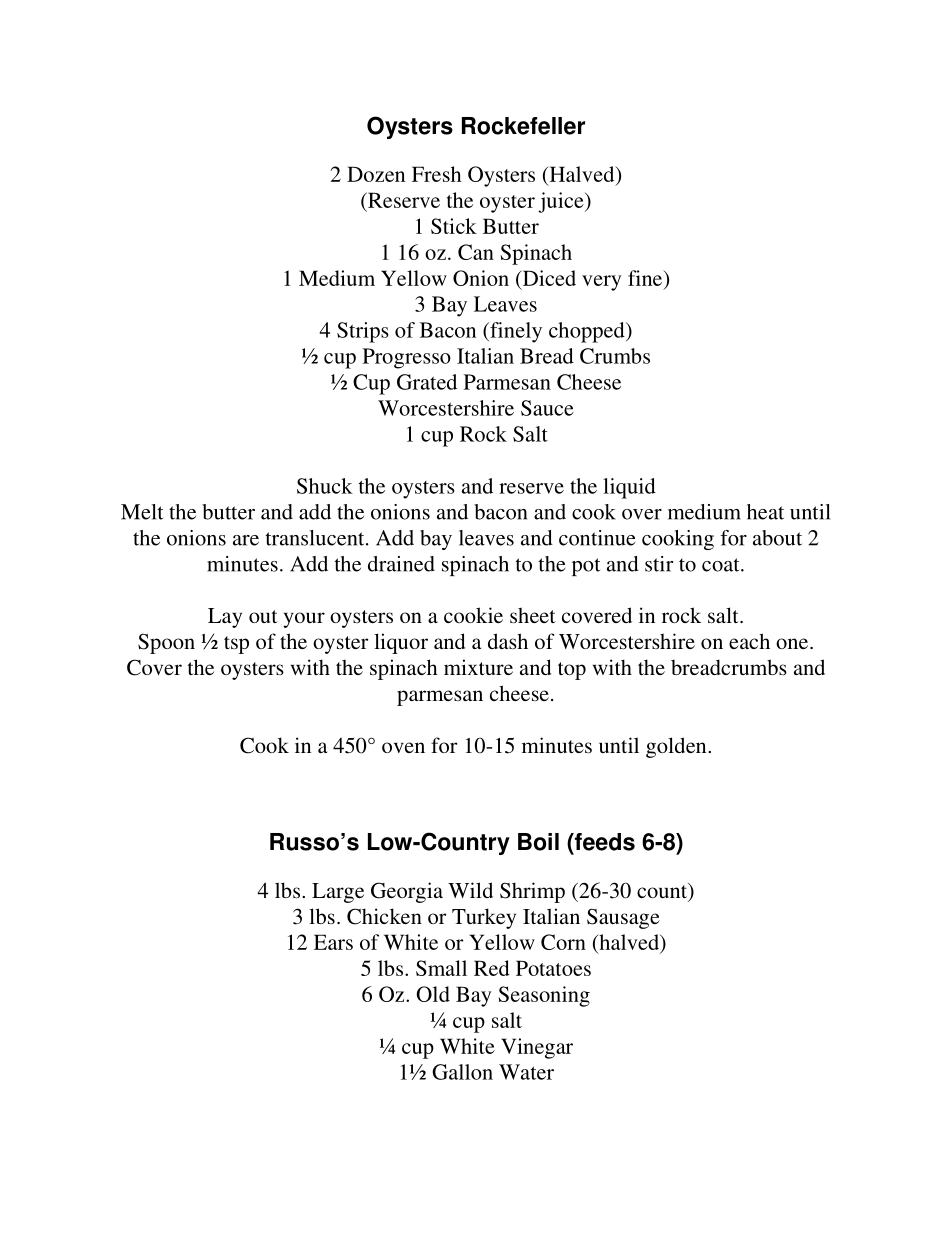  What do you see at coordinates (508, 641) in the screenshot?
I see `dash` at bounding box center [508, 641].
